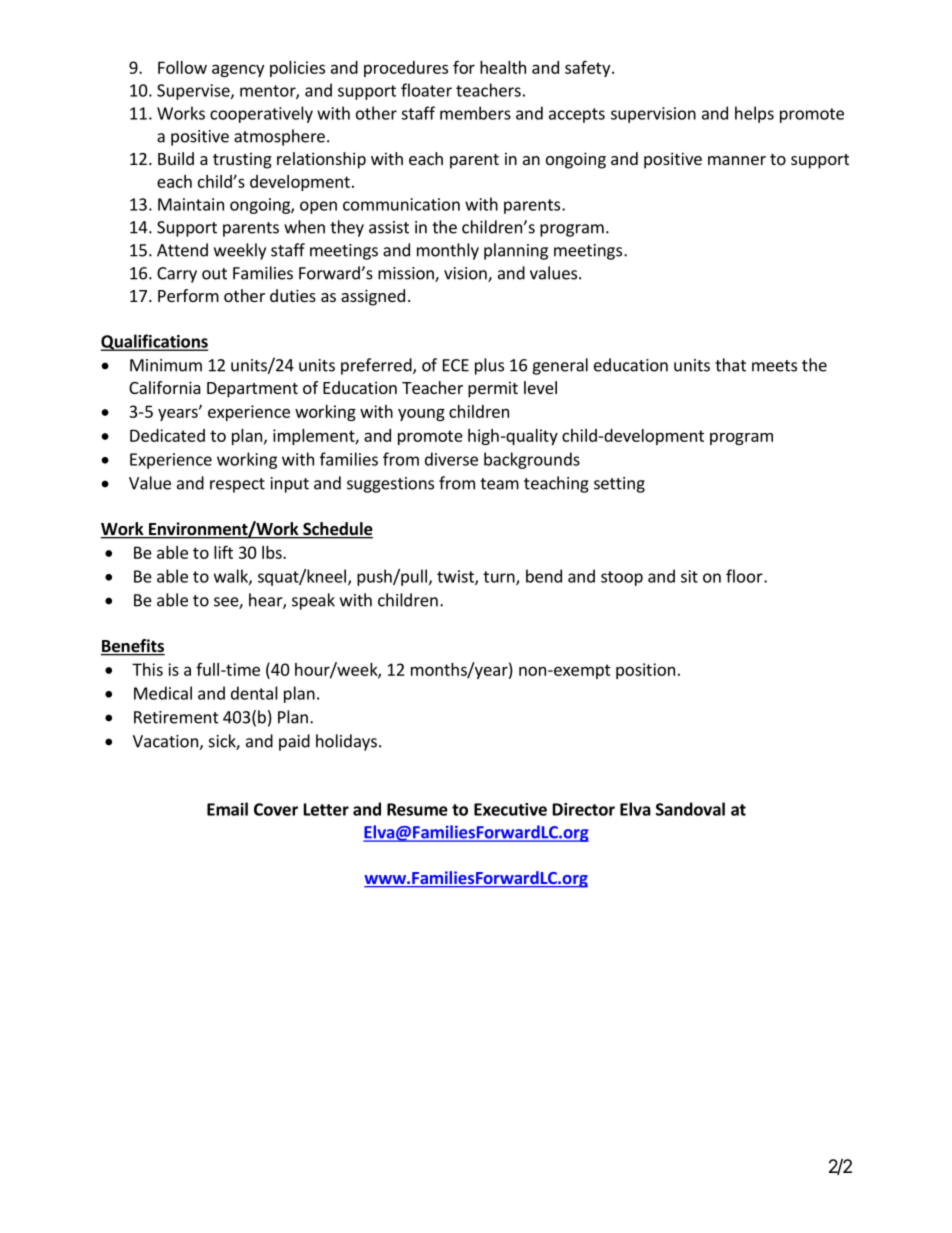  I want to click on twist, so click(456, 577).
